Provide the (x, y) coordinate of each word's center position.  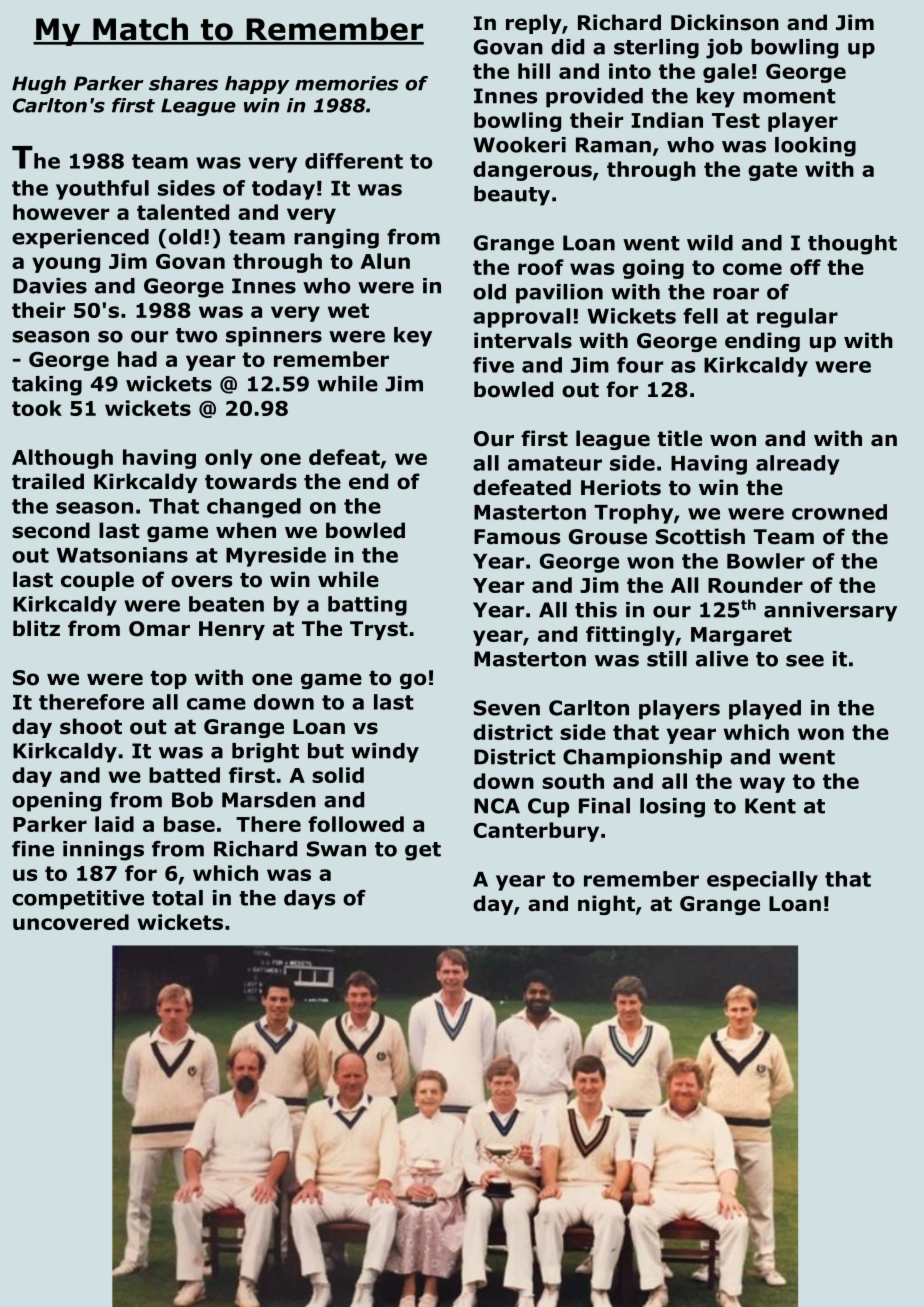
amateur (555, 463)
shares (183, 83)
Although (62, 459)
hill (534, 71)
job (724, 49)
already (798, 465)
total (177, 898)
